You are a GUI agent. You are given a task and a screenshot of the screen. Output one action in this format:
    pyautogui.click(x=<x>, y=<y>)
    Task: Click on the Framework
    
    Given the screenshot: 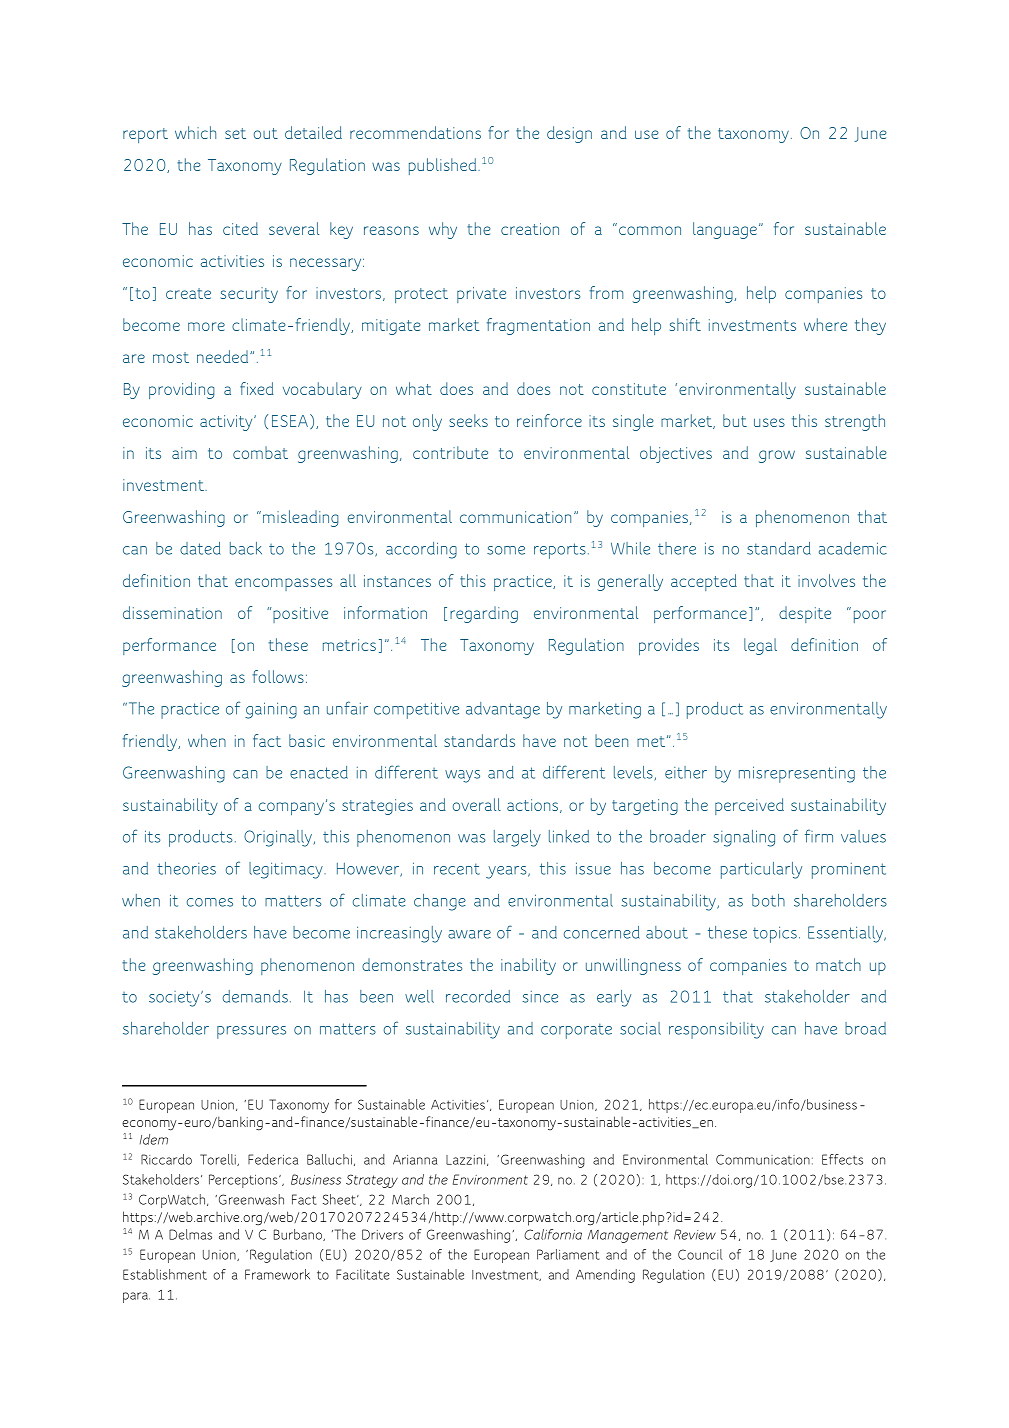 What is the action you would take?
    pyautogui.click(x=277, y=1274)
